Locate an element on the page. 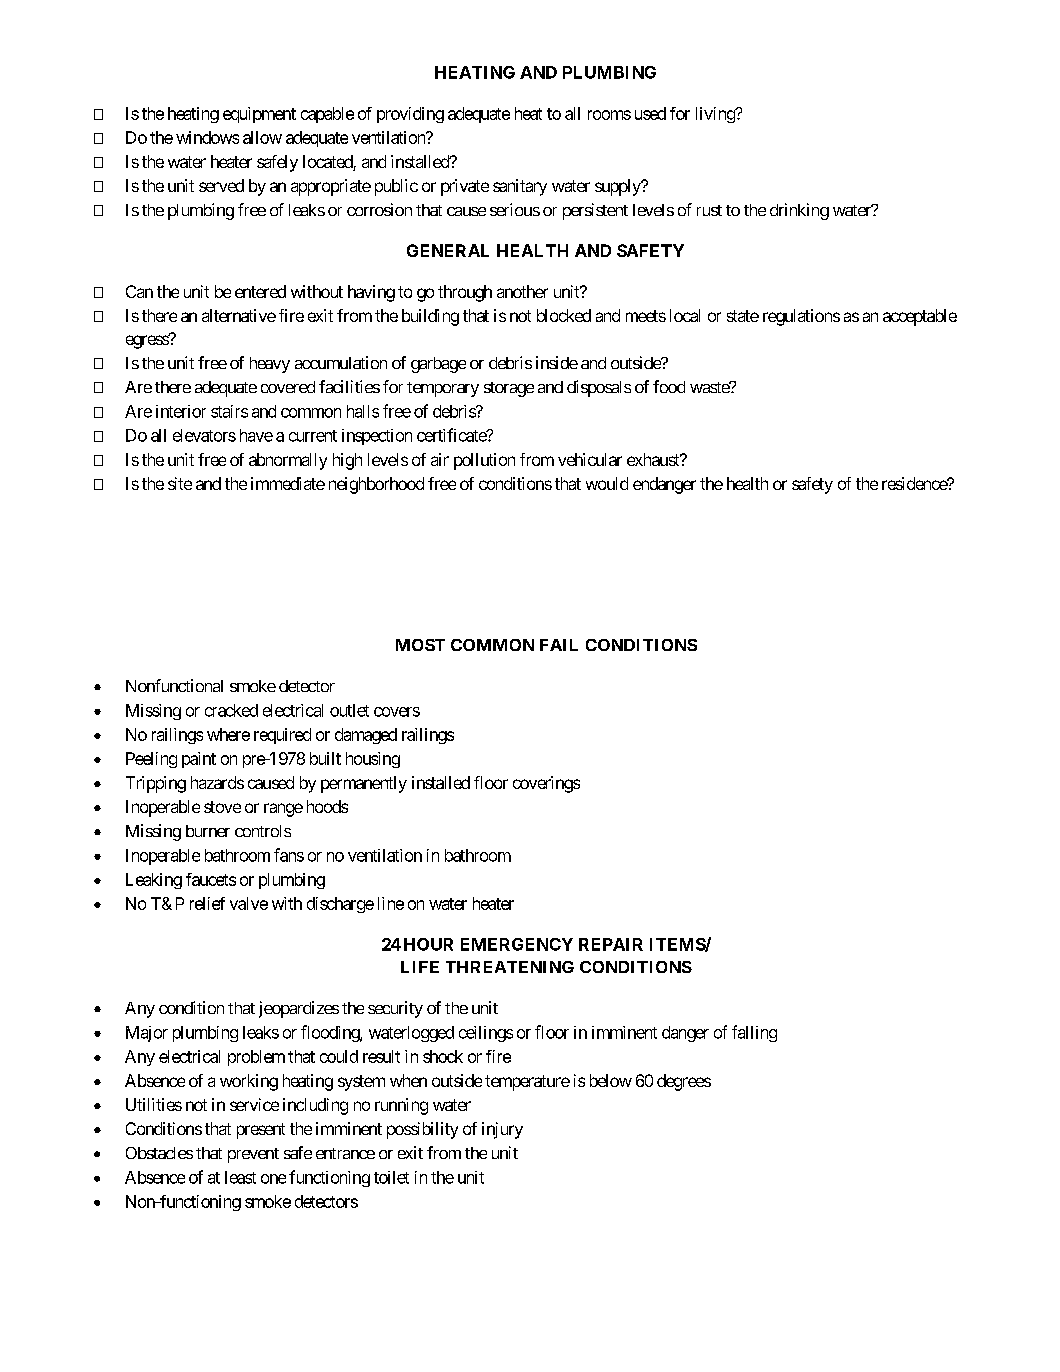 Image resolution: width=1060 pixels, height=1372 pixels. REPAIR is located at coordinates (611, 944).
